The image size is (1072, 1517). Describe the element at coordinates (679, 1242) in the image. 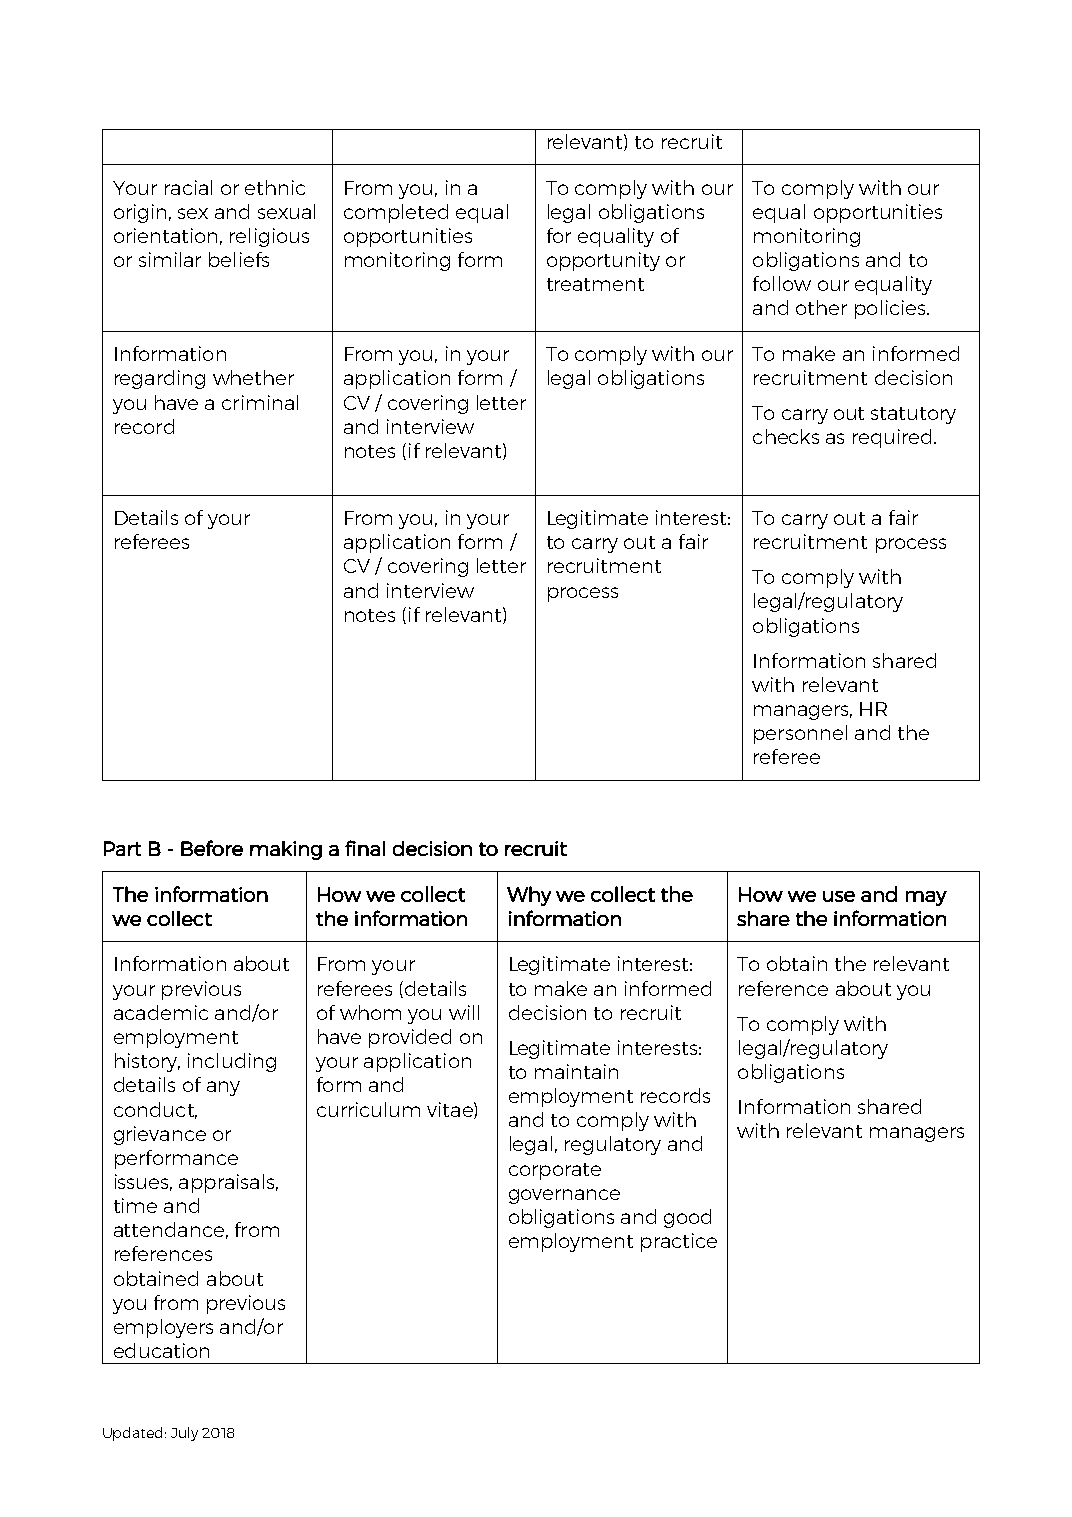

I see `practice` at that location.
